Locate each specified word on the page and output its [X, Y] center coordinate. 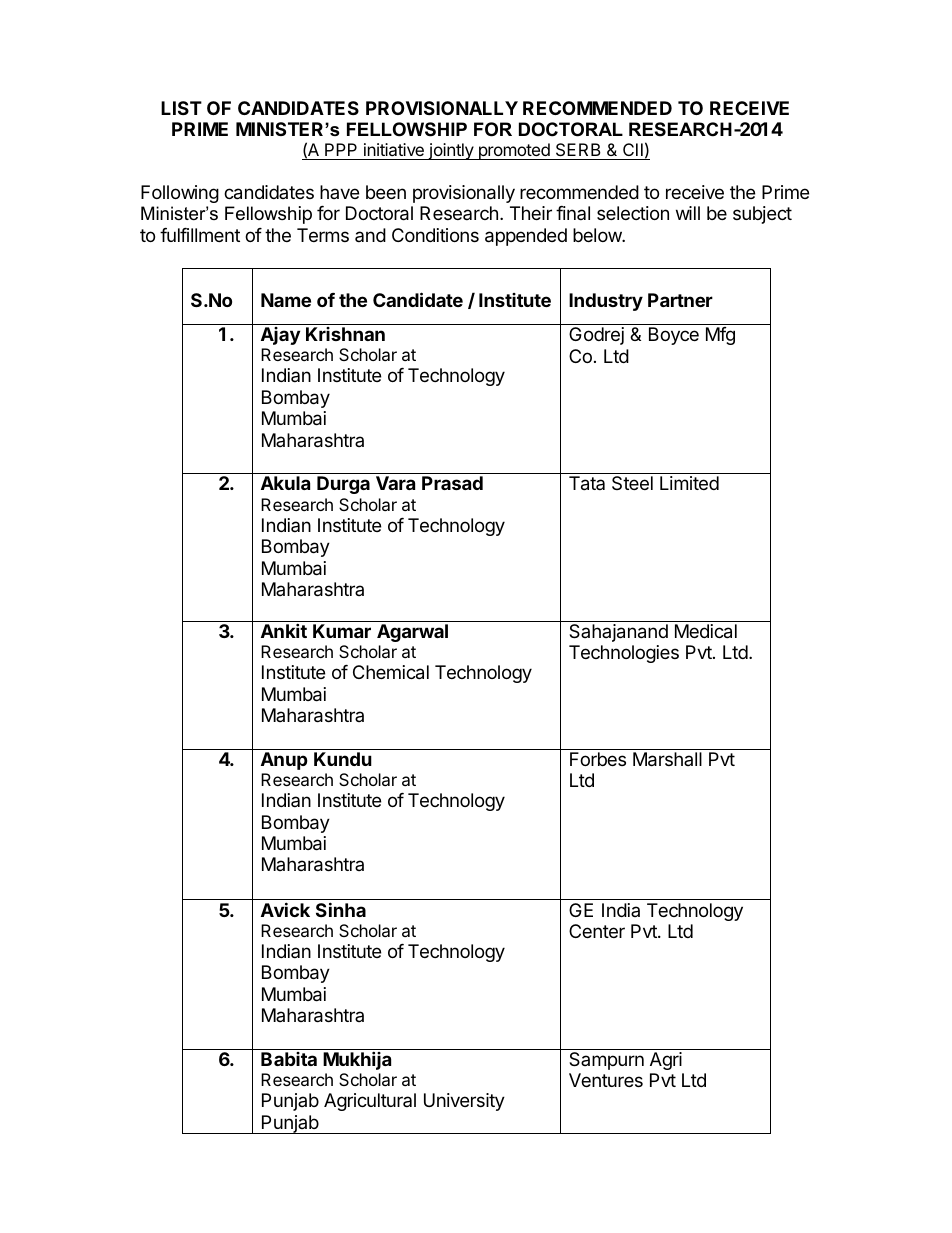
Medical [706, 631]
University [464, 1102]
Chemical [391, 672]
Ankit [284, 630]
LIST [181, 108]
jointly [451, 151]
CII [633, 151]
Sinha [341, 909]
